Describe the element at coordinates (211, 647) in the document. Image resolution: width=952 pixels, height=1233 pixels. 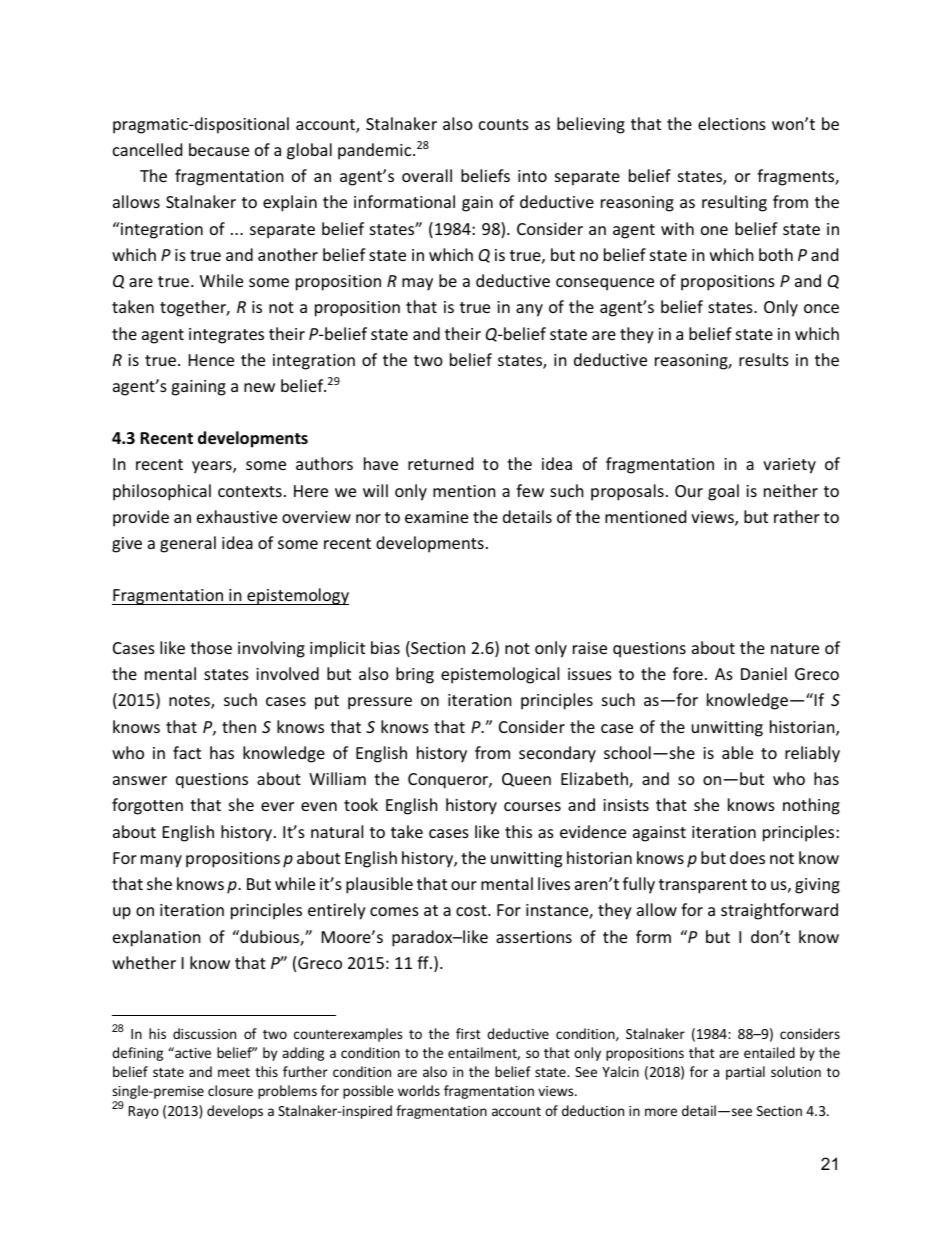
I see `those` at that location.
